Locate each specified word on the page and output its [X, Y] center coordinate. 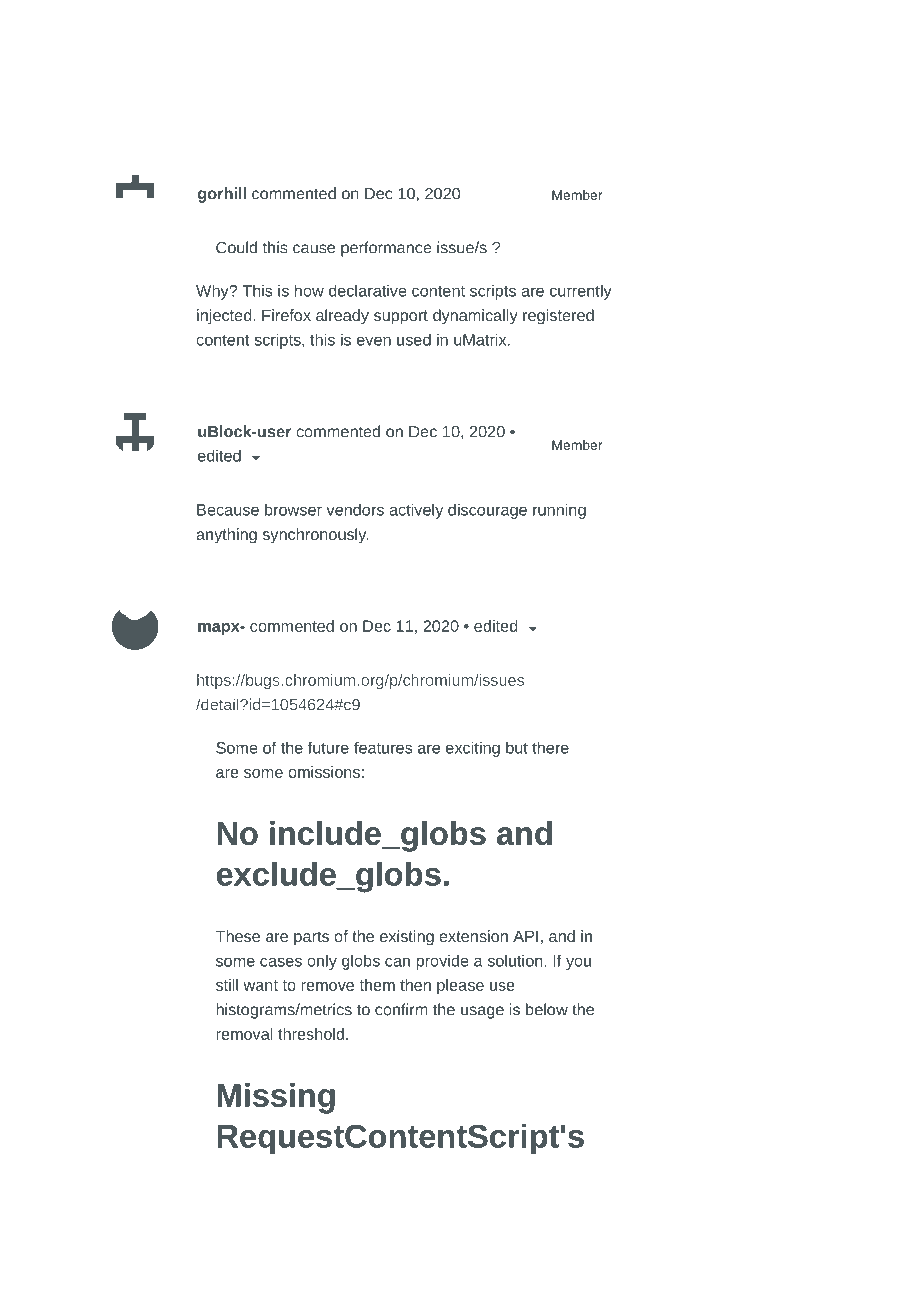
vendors [355, 510]
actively [416, 511]
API [525, 936]
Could [236, 247]
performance [386, 249]
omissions [324, 772]
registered [558, 317]
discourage [487, 511]
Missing [276, 1098]
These [238, 936]
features [383, 747]
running [559, 511]
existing [407, 938]
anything [226, 536]
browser [293, 509]
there [550, 747]
